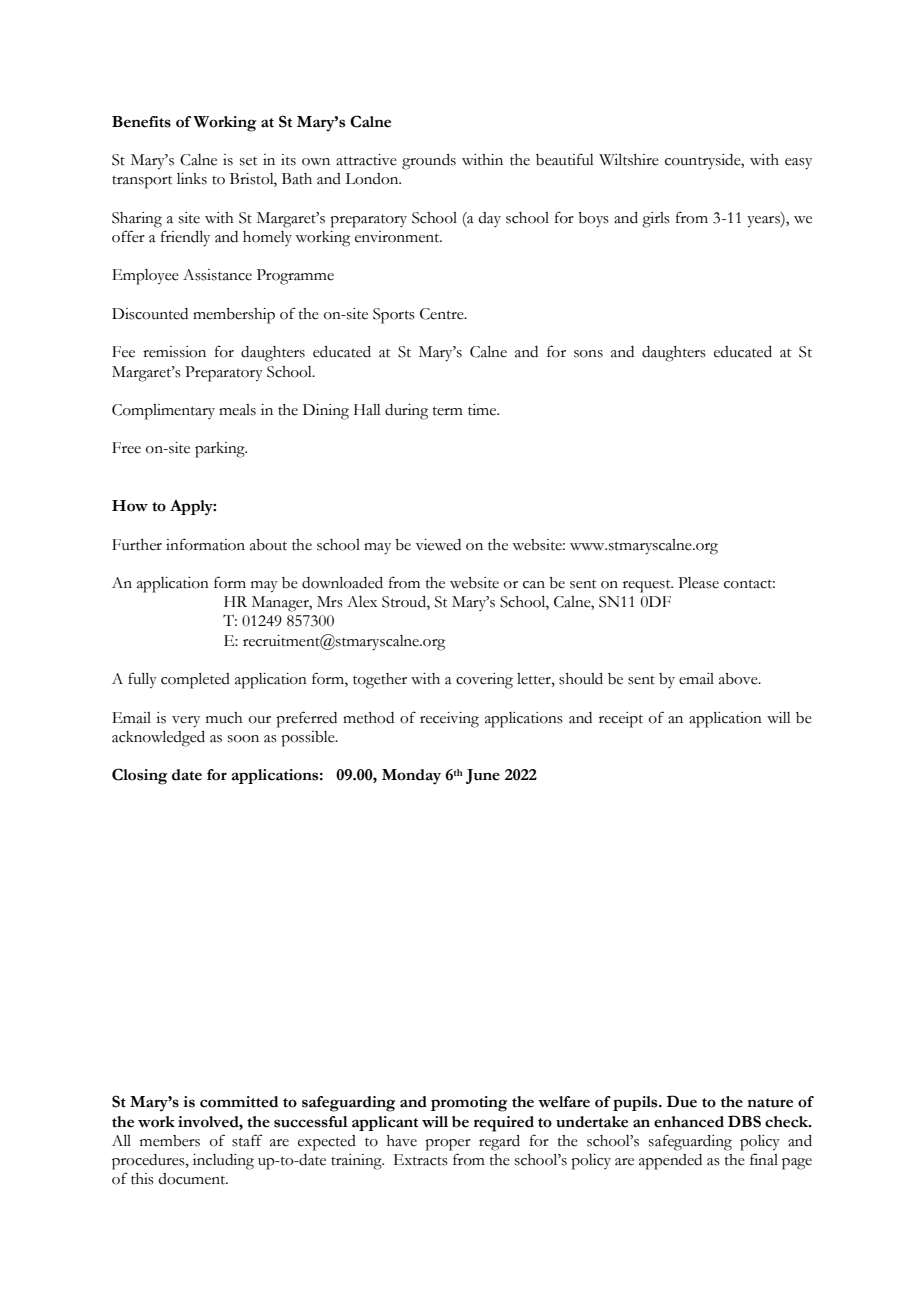 Image resolution: width=924 pixels, height=1308 pixels. Describe the element at coordinates (621, 720) in the document. I see `receipt` at that location.
